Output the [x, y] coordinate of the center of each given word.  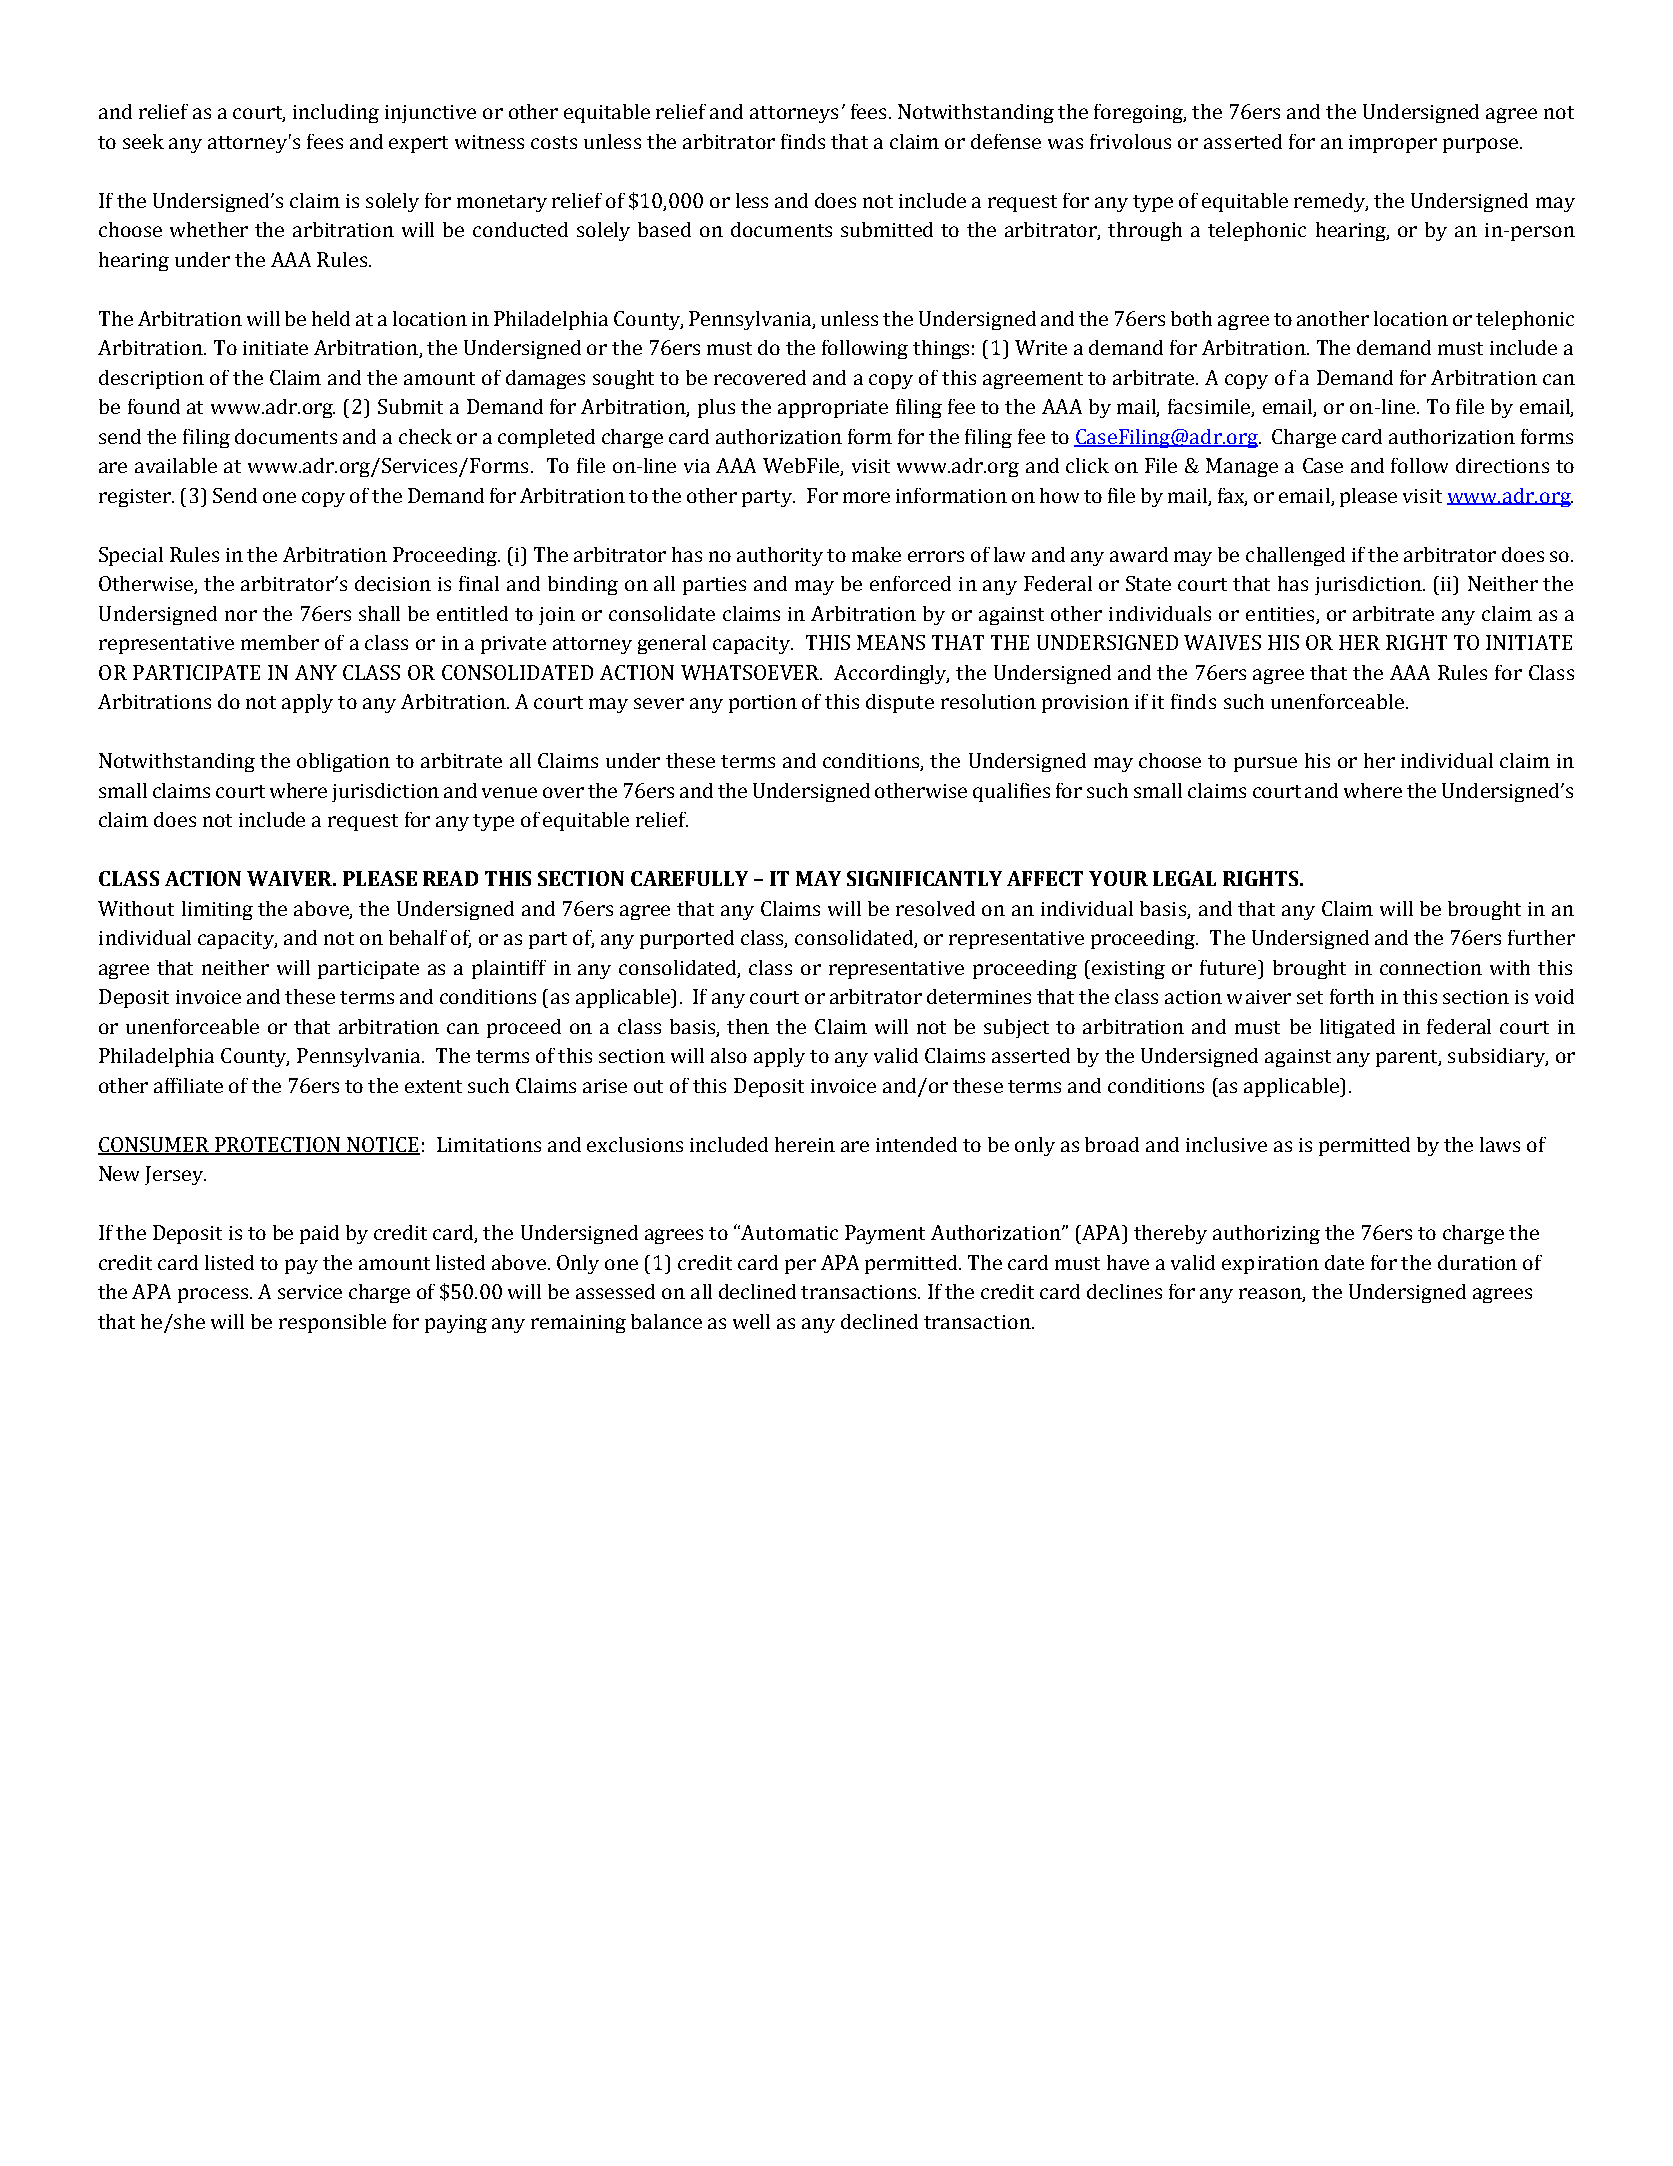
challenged [1295, 556]
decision [393, 583]
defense [1006, 141]
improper [1393, 144]
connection [1431, 968]
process [214, 1295]
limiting [217, 910]
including [336, 113]
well [751, 1321]
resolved [935, 908]
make [876, 554]
